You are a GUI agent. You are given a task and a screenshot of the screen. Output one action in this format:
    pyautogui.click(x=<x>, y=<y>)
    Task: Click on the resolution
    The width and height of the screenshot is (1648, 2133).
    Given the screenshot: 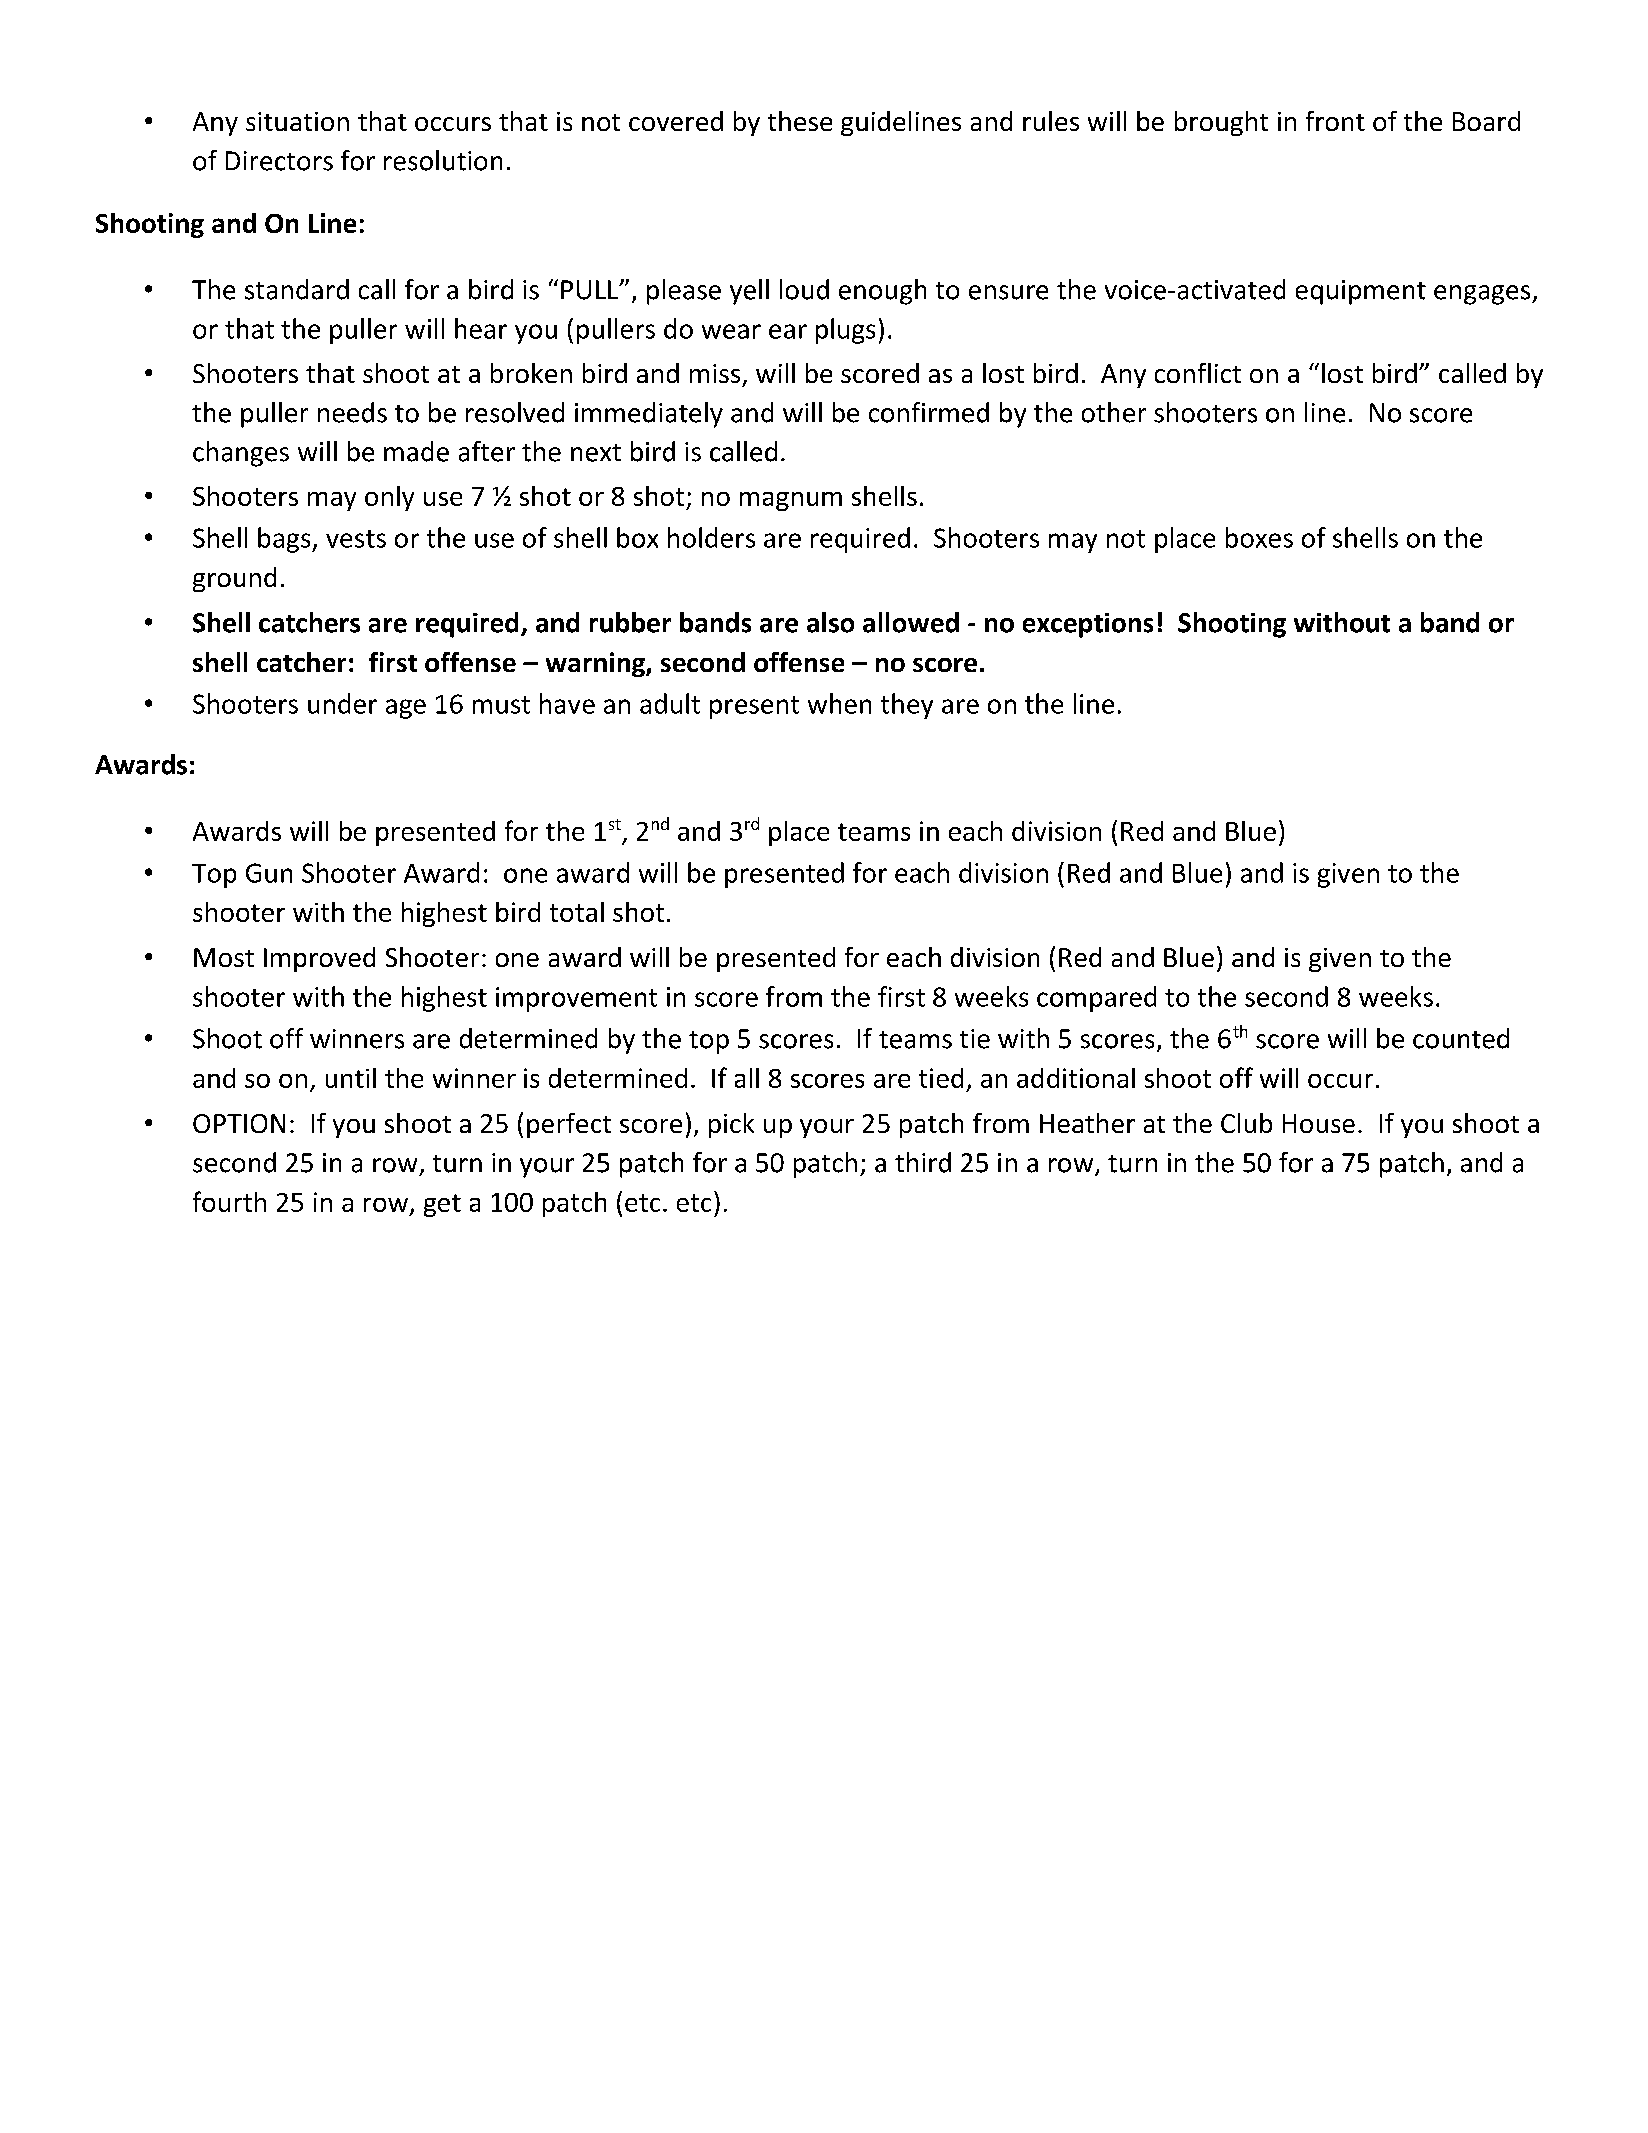 What is the action you would take?
    pyautogui.click(x=443, y=160)
